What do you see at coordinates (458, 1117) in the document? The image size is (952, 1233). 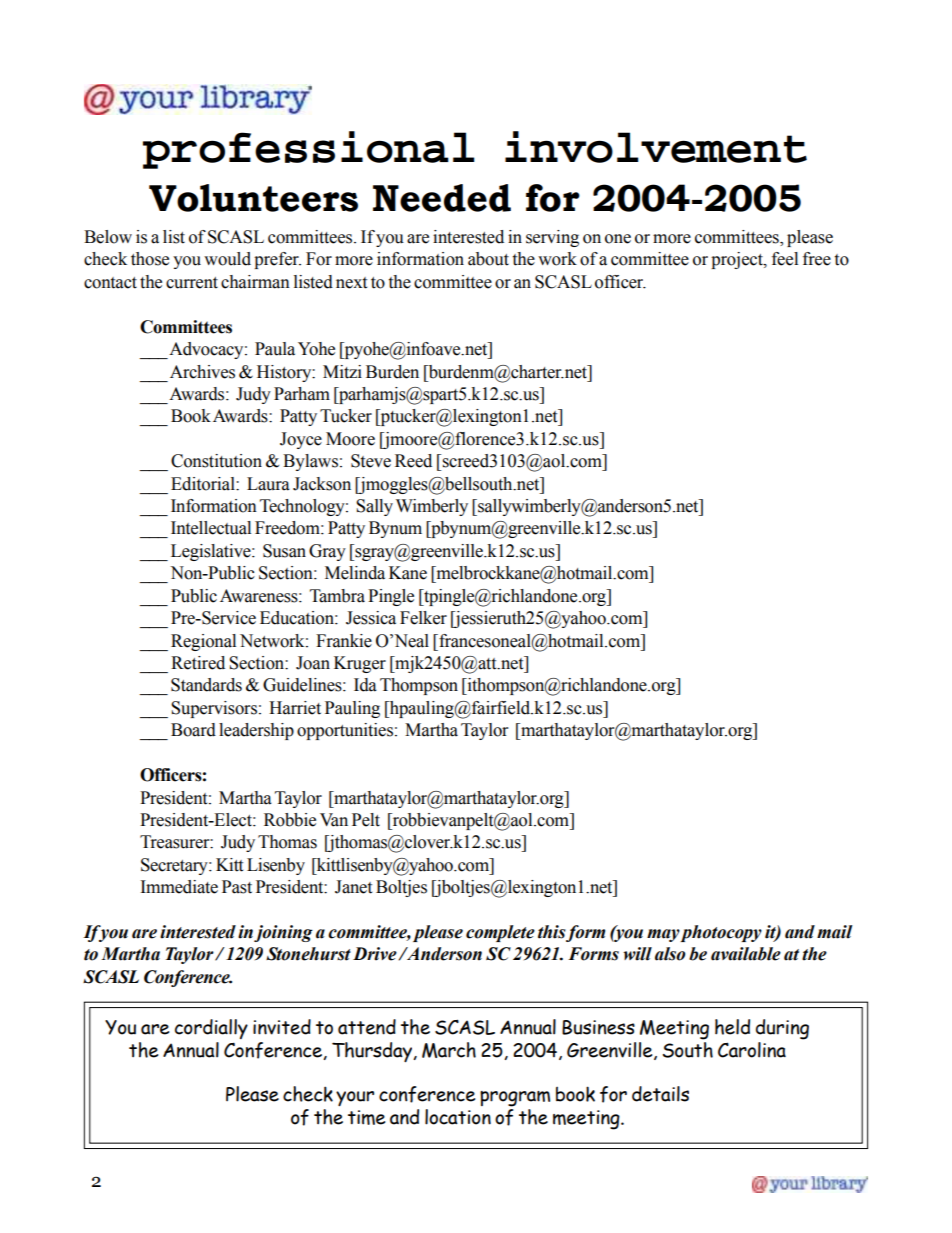 I see `location` at bounding box center [458, 1117].
